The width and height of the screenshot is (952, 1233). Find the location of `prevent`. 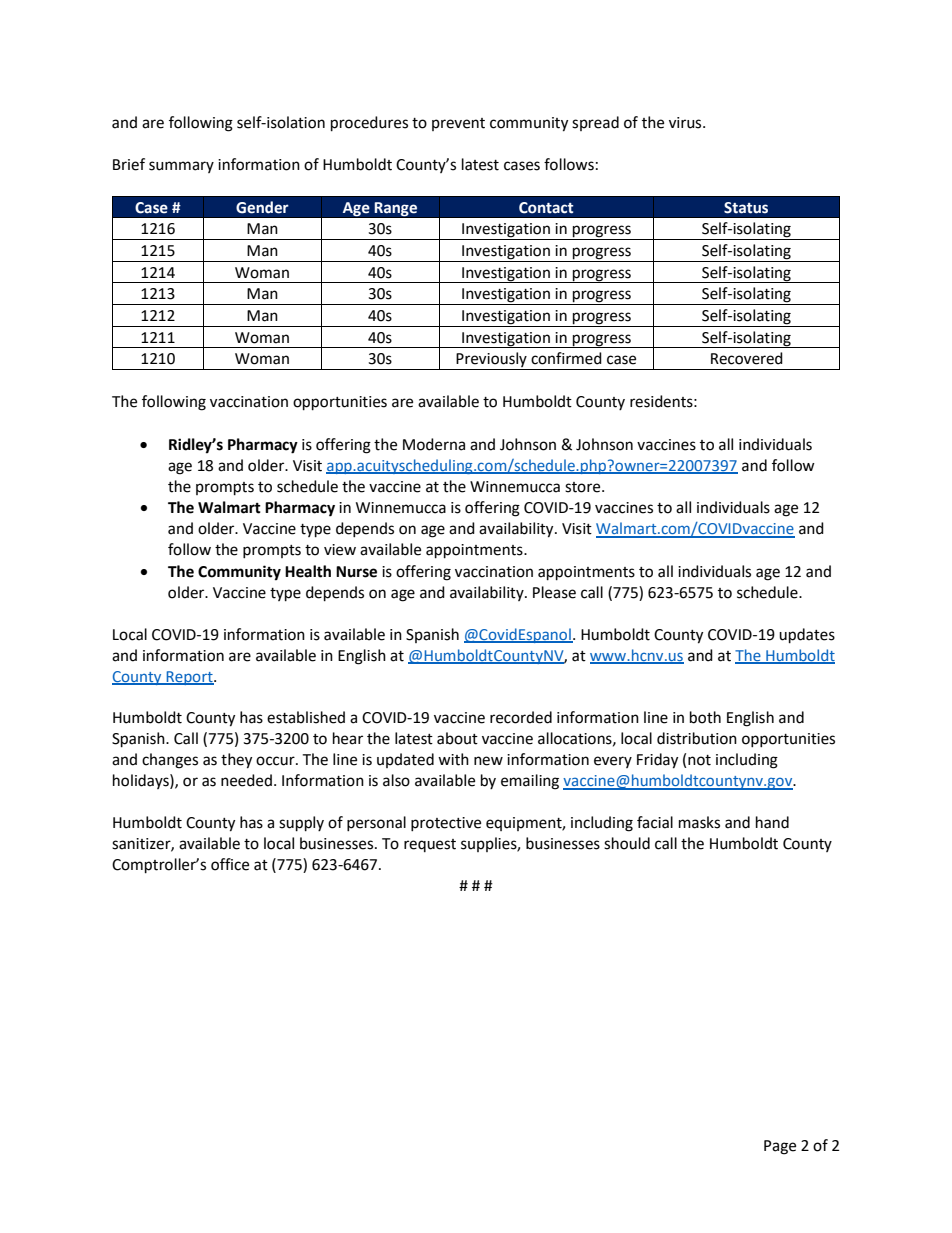

prevent is located at coordinates (458, 124).
